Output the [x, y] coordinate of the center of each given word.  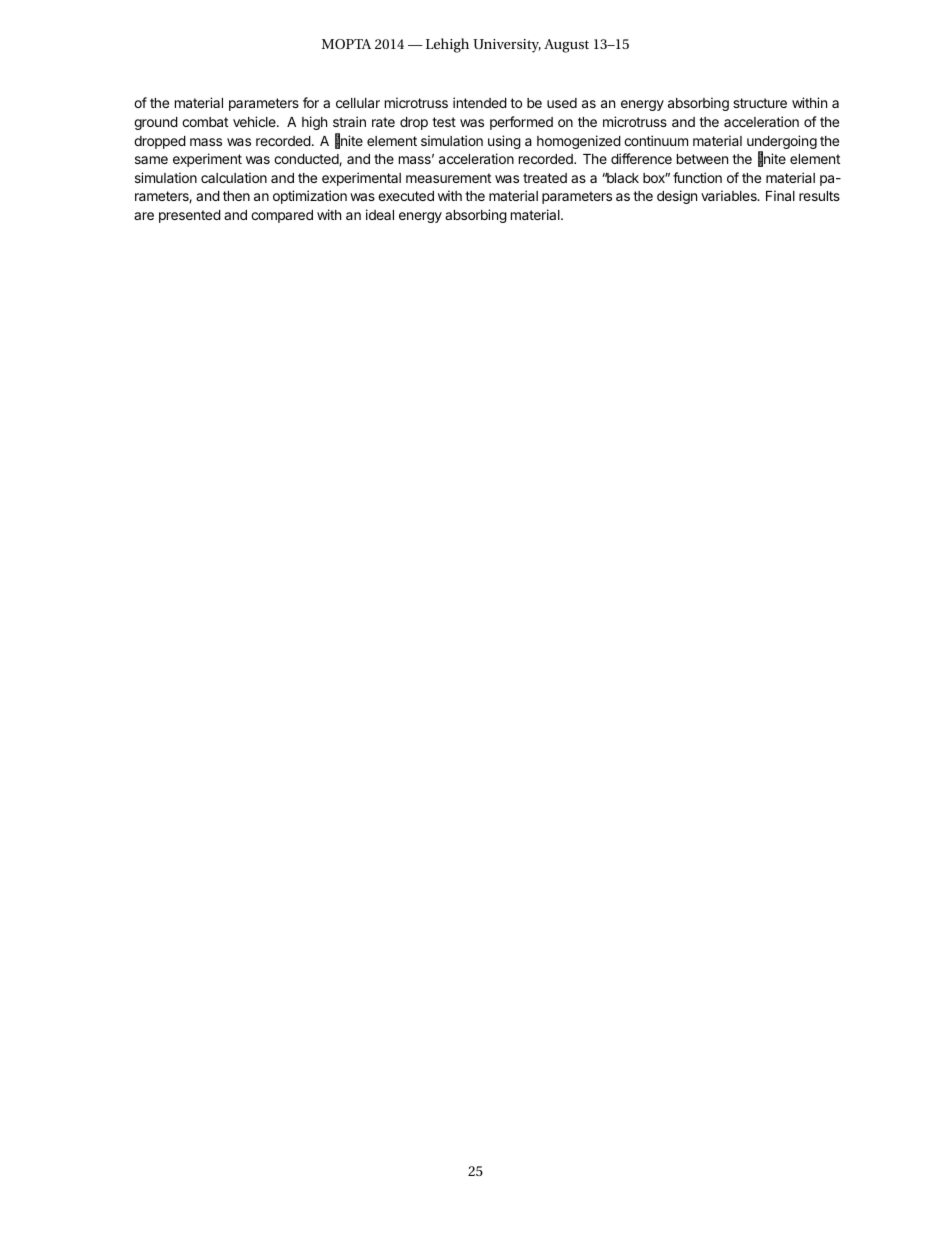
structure [760, 103]
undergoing [782, 143]
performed [521, 123]
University [507, 46]
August [566, 46]
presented [190, 216]
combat [205, 122]
